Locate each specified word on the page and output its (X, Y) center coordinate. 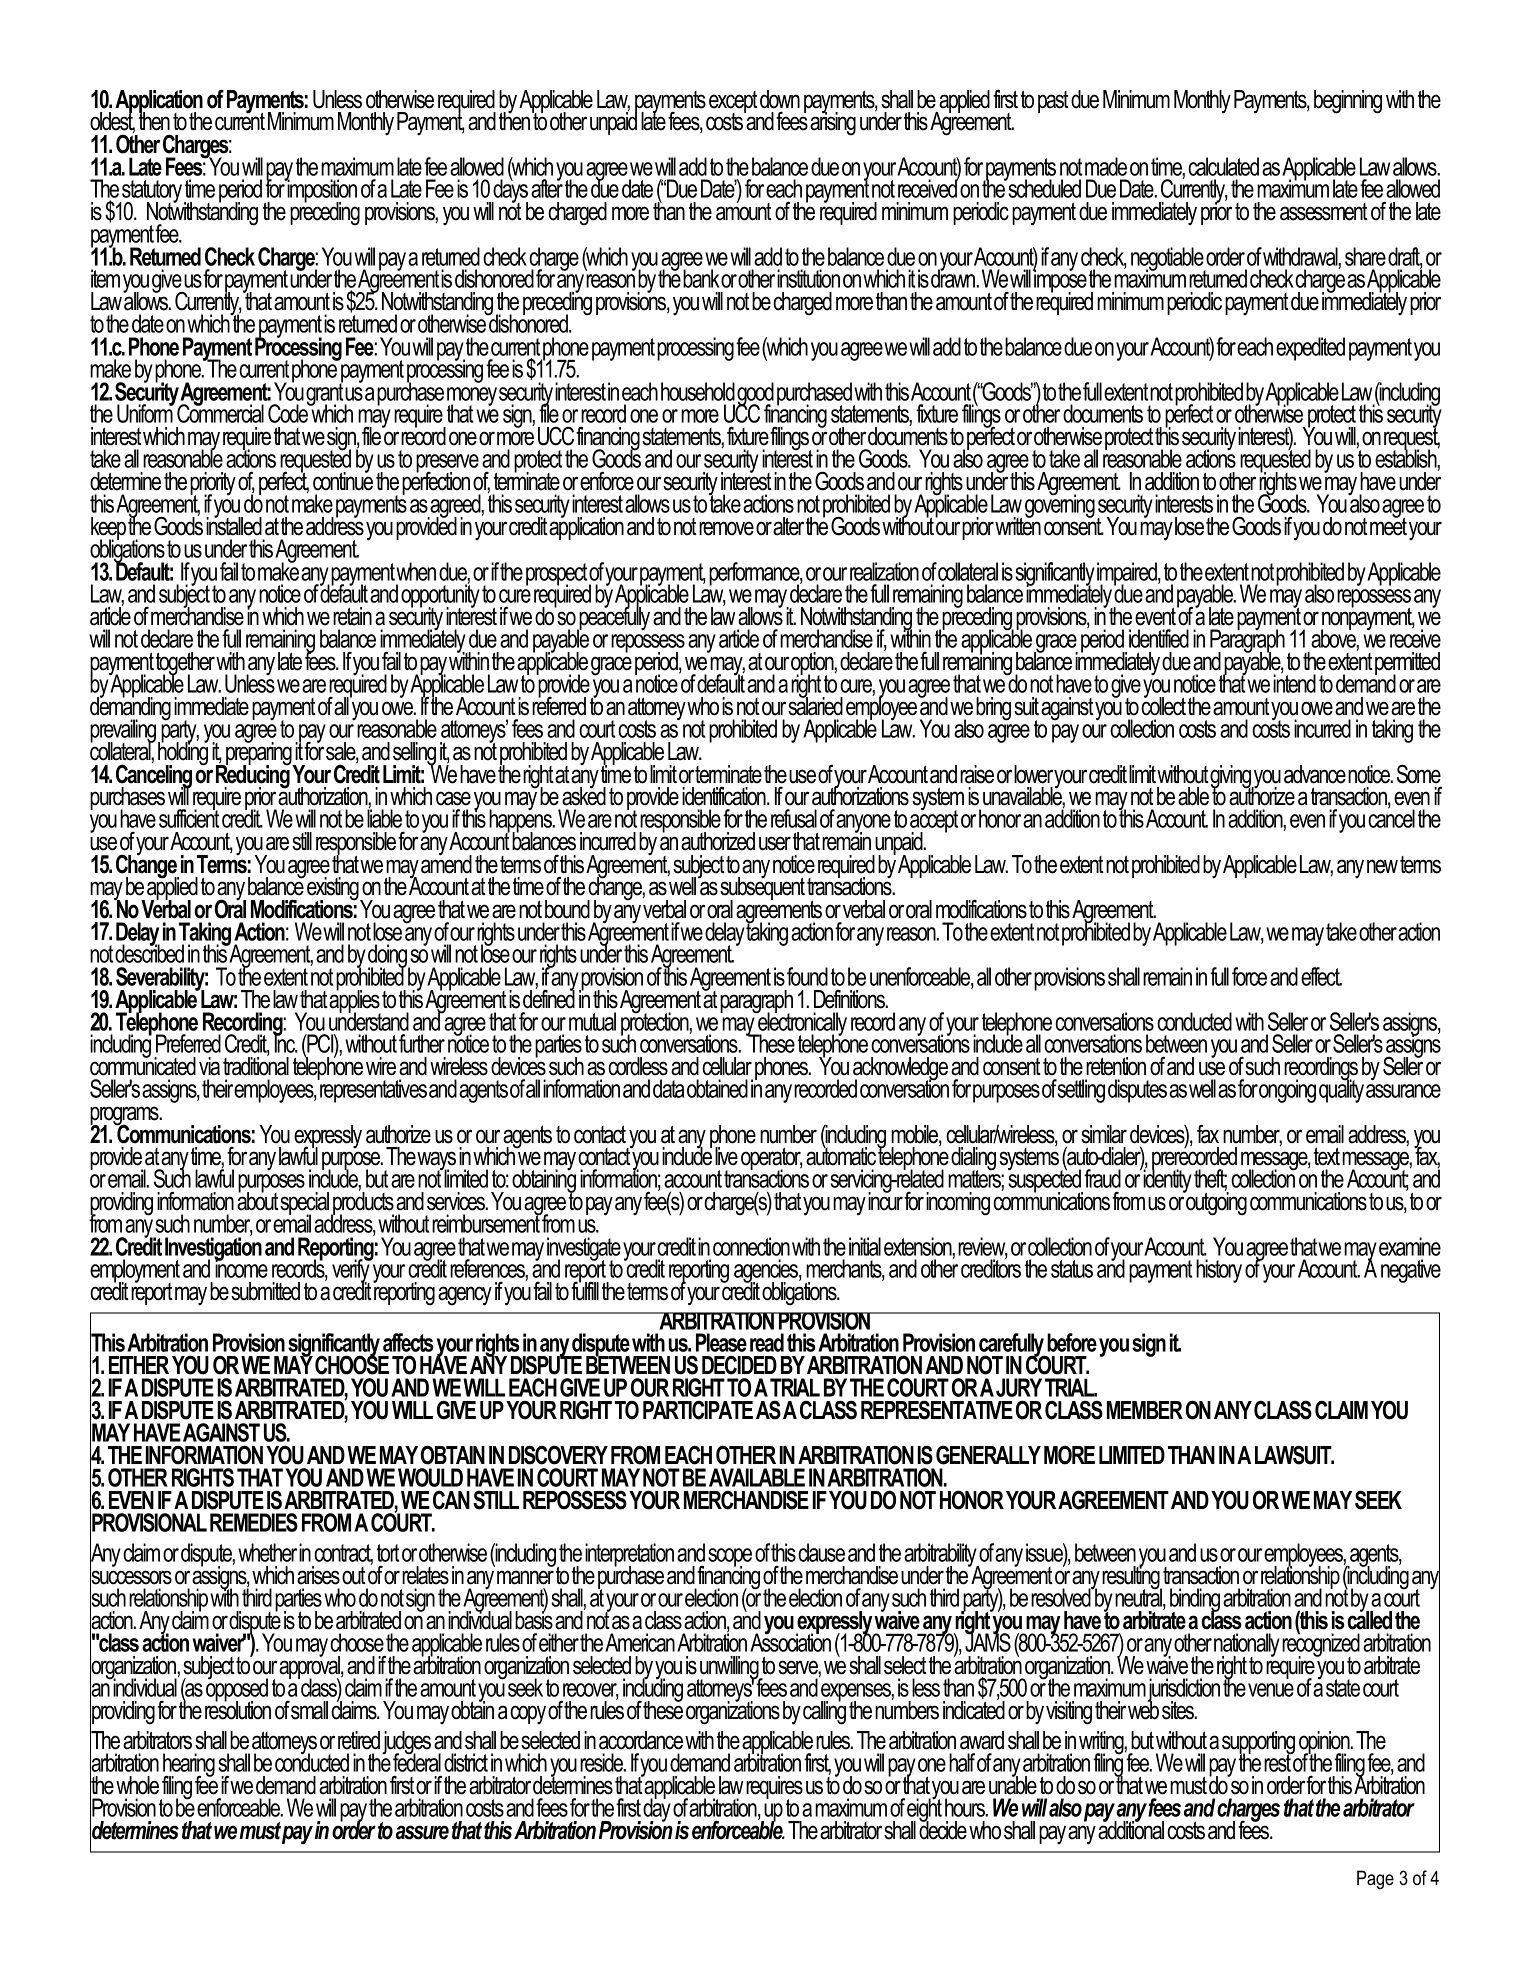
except (733, 103)
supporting (1258, 1744)
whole (137, 1785)
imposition (321, 191)
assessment (1324, 212)
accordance (641, 1740)
